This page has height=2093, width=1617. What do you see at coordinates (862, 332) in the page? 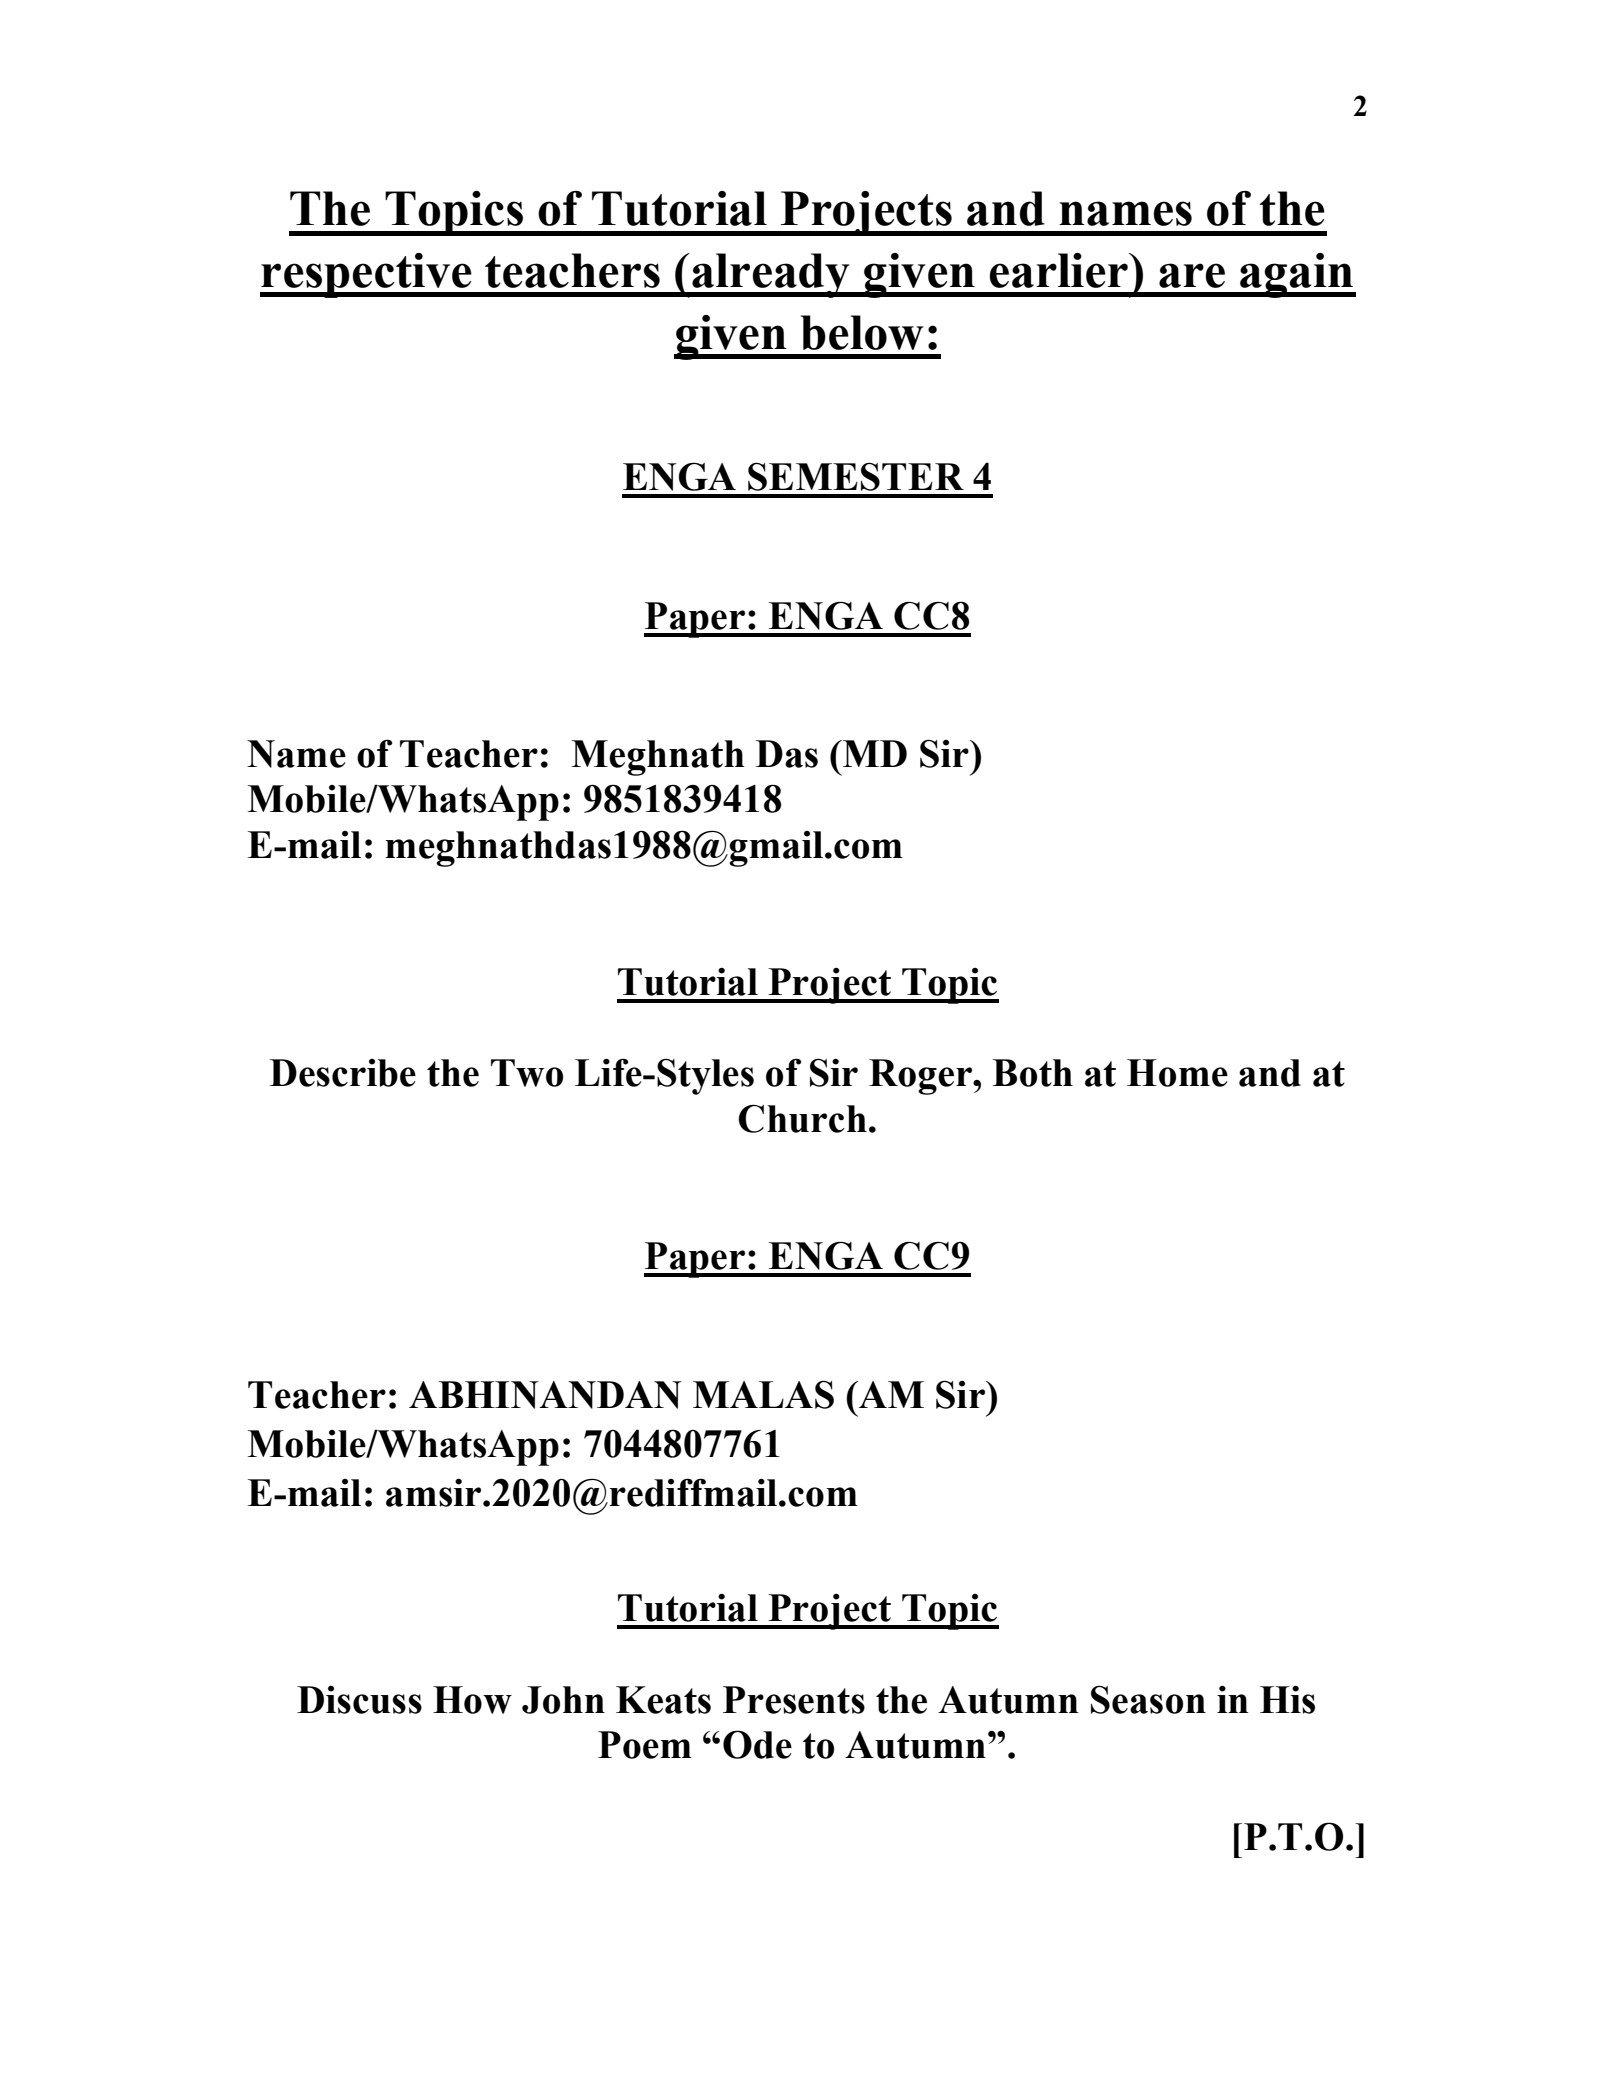
I see `below` at bounding box center [862, 332].
